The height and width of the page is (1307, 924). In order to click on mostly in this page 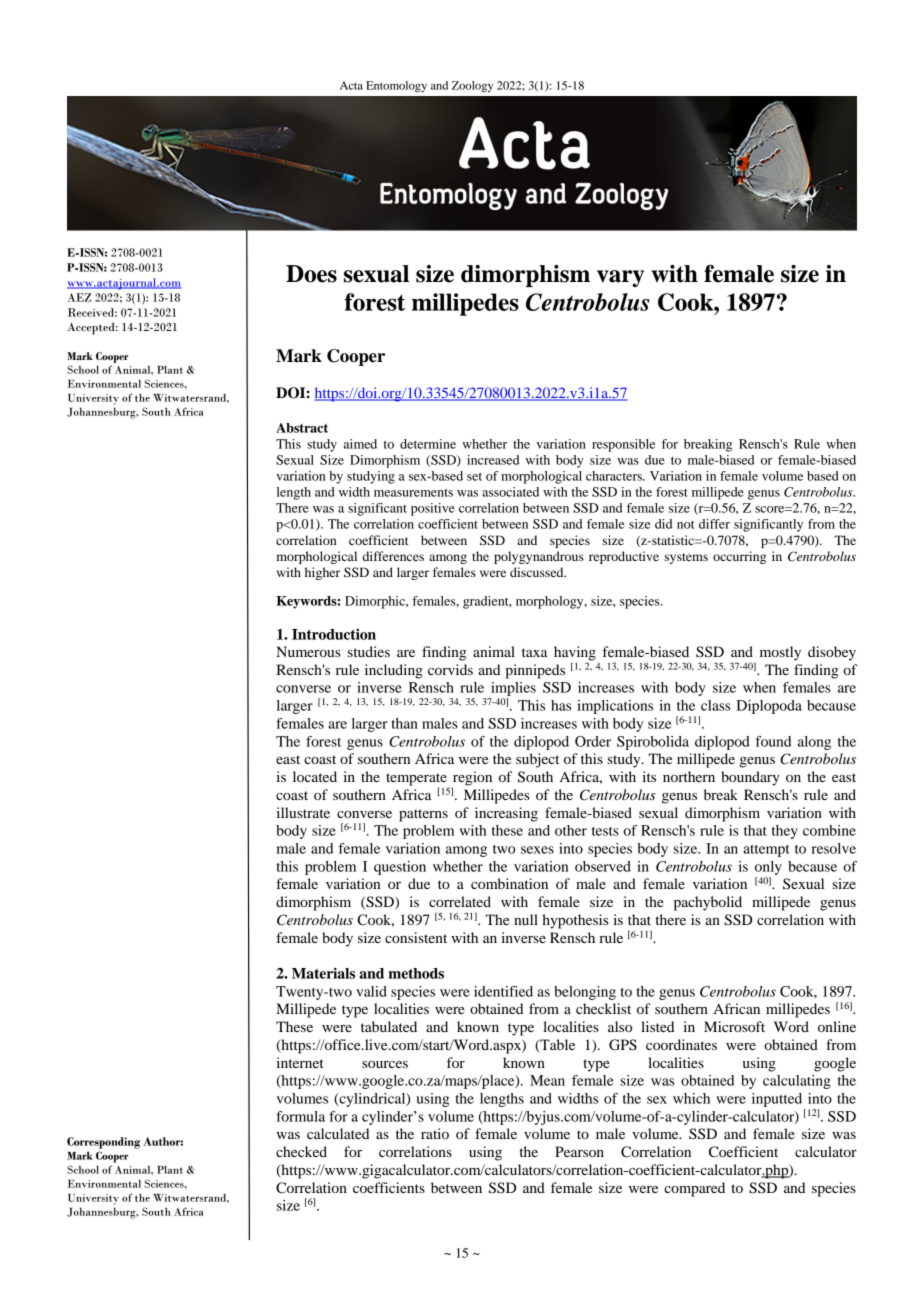, I will do `click(780, 653)`.
